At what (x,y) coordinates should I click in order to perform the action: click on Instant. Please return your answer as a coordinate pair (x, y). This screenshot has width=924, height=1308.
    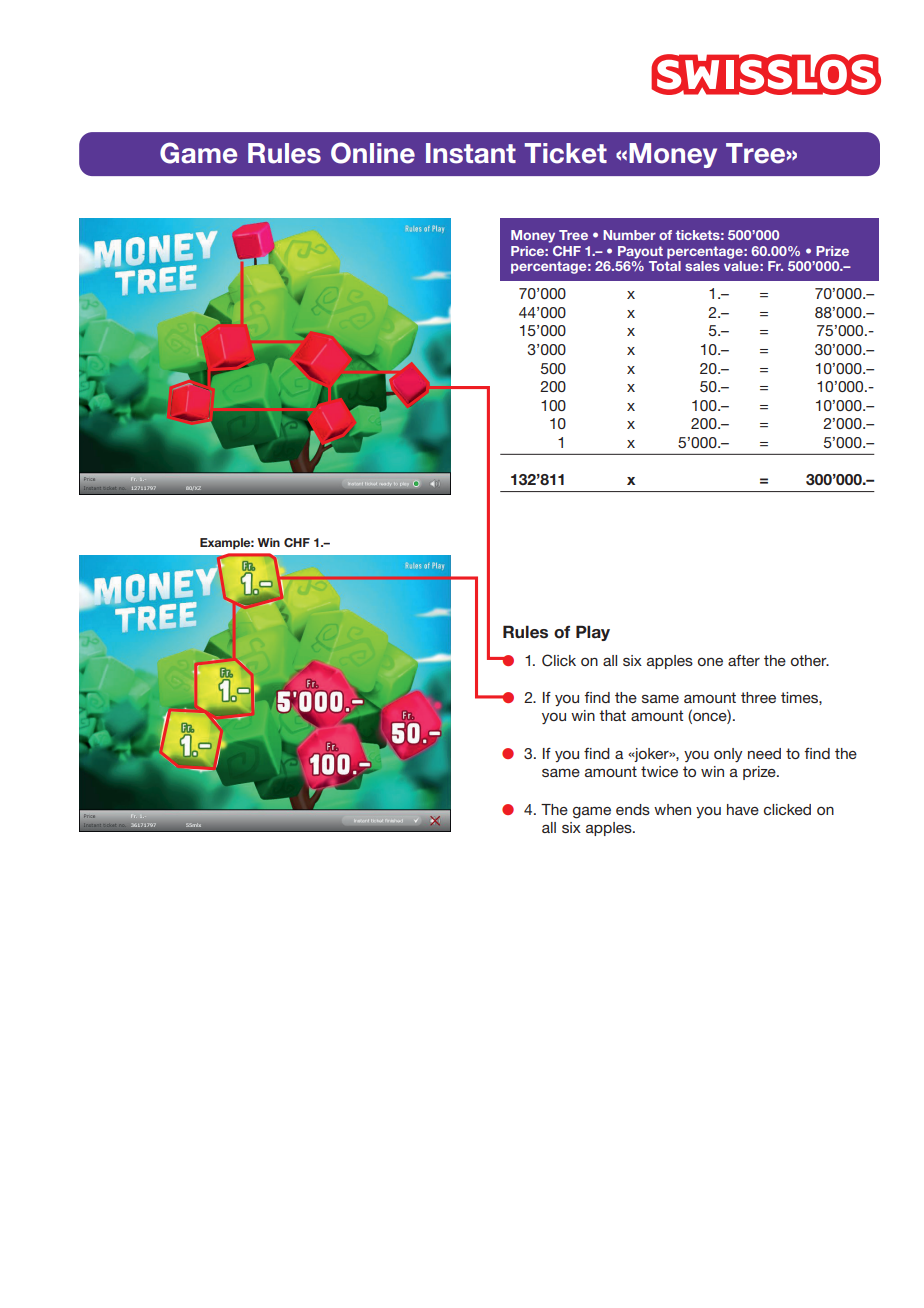
    Looking at the image, I should click on (471, 153).
